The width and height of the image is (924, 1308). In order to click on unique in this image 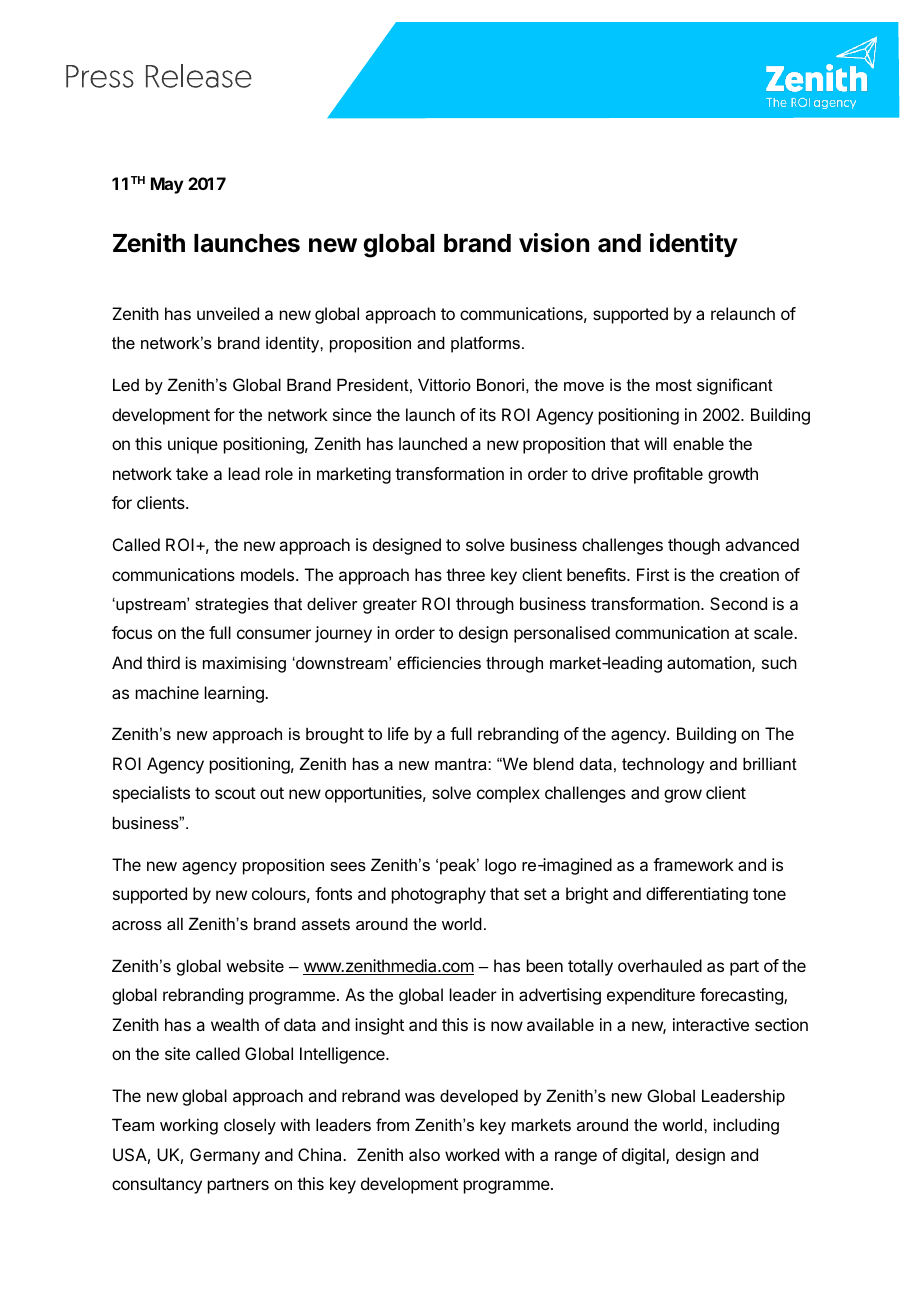, I will do `click(193, 445)`.
